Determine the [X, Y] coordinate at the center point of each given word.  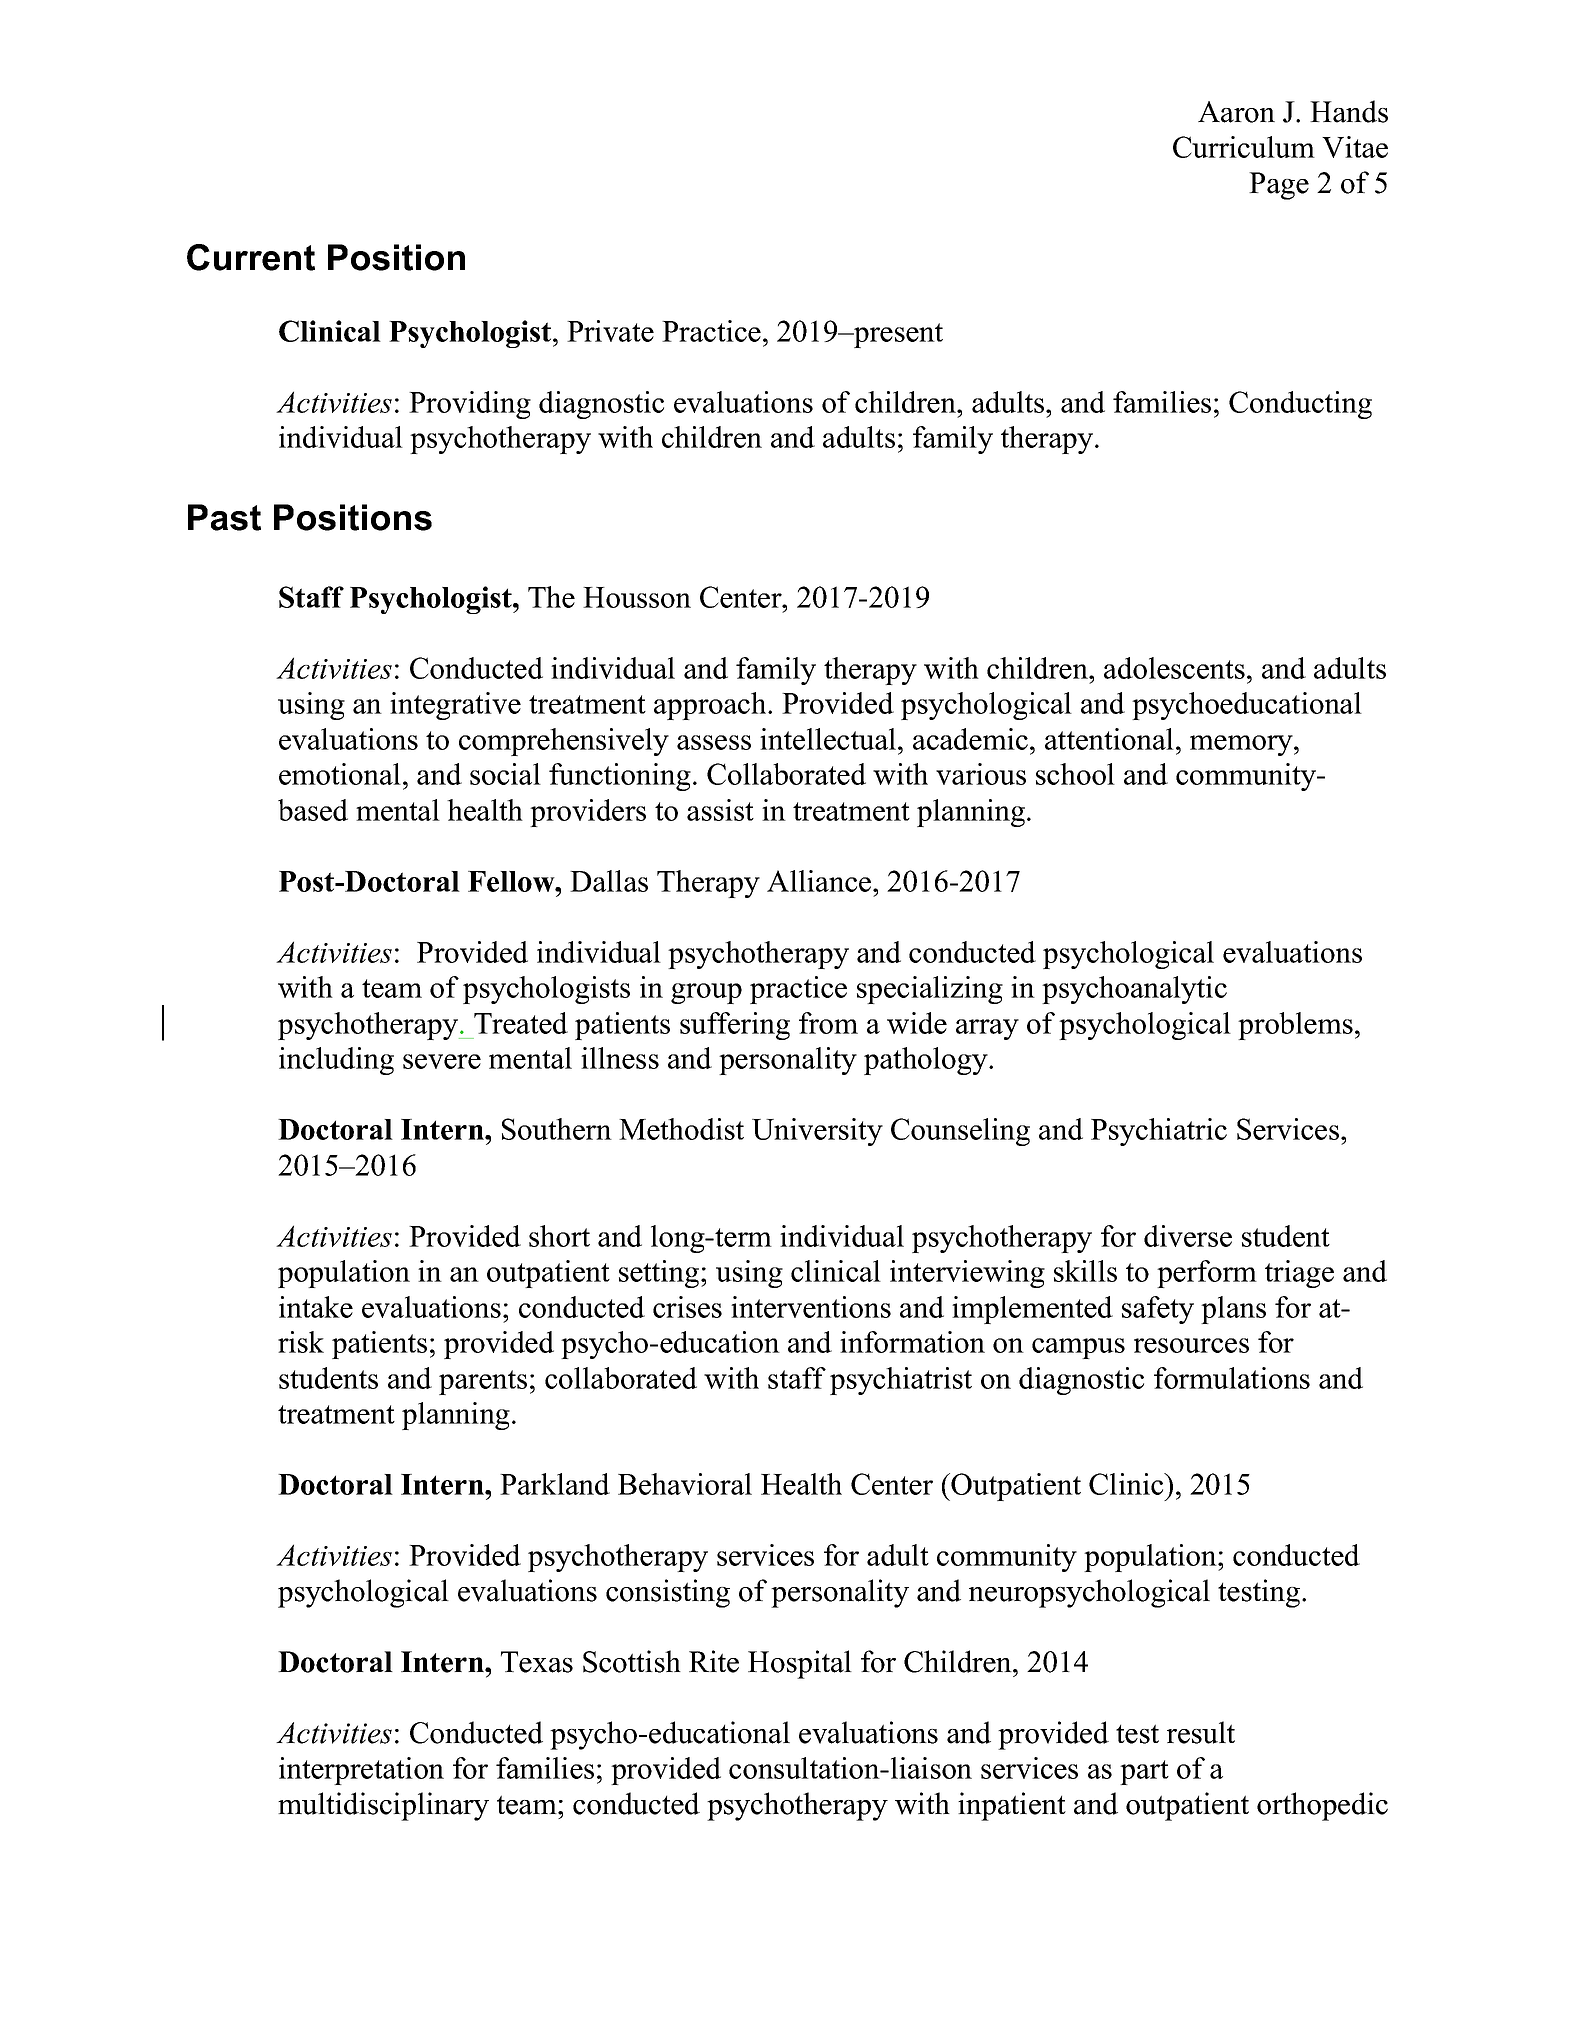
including [336, 1061]
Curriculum [1244, 147]
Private [610, 331]
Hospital [800, 1664]
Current [251, 257]
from [828, 1023]
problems [1295, 1026]
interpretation [361, 1771]
